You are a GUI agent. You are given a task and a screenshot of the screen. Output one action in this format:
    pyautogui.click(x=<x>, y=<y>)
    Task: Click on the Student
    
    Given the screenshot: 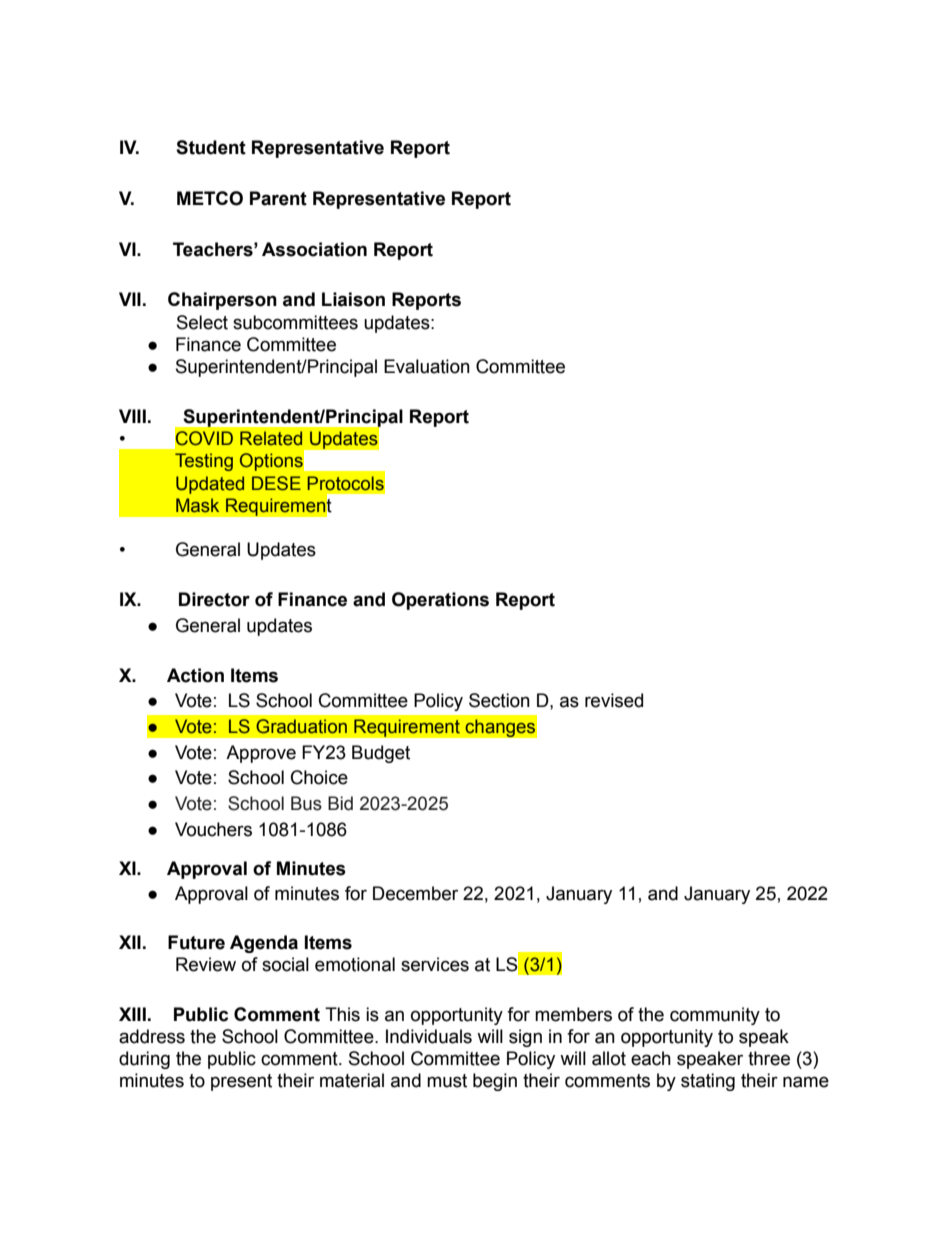 What is the action you would take?
    pyautogui.click(x=211, y=147)
